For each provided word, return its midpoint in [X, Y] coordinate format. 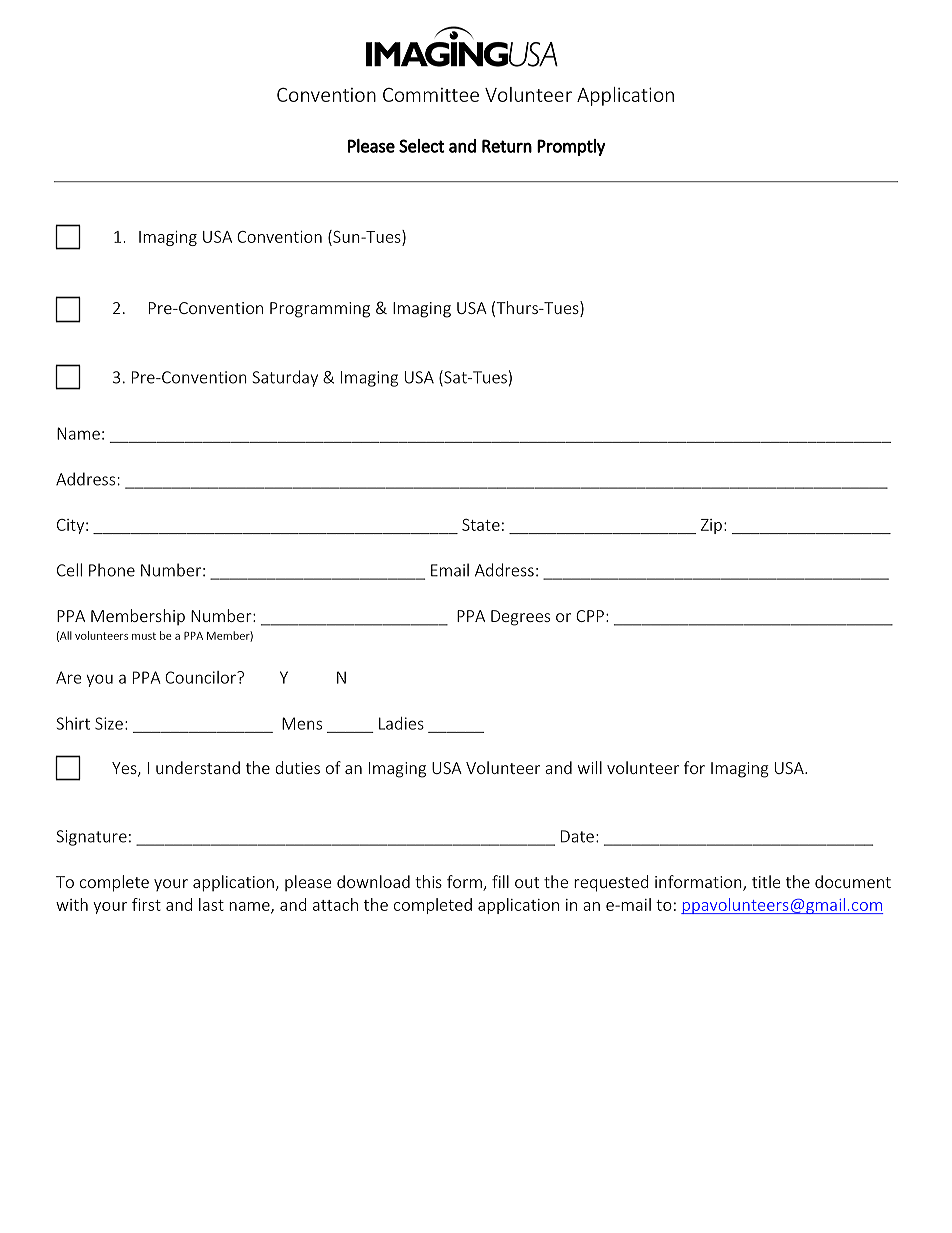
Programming [320, 310]
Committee [431, 95]
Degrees [520, 618]
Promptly [571, 147]
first [146, 904]
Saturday [285, 378]
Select [422, 146]
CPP [590, 616]
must [144, 636]
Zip [711, 526]
